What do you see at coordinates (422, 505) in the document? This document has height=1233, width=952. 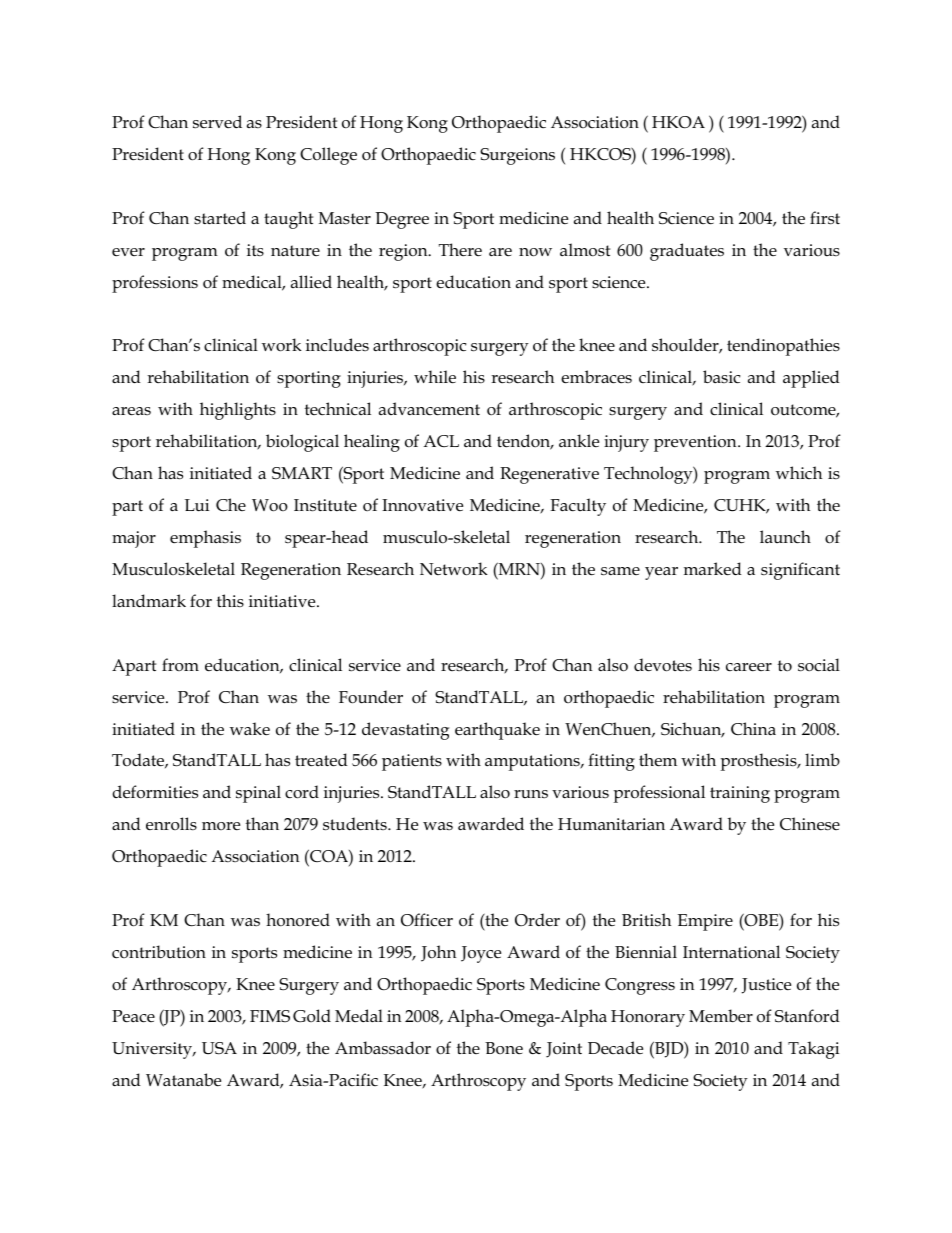 I see `Innovative` at bounding box center [422, 505].
